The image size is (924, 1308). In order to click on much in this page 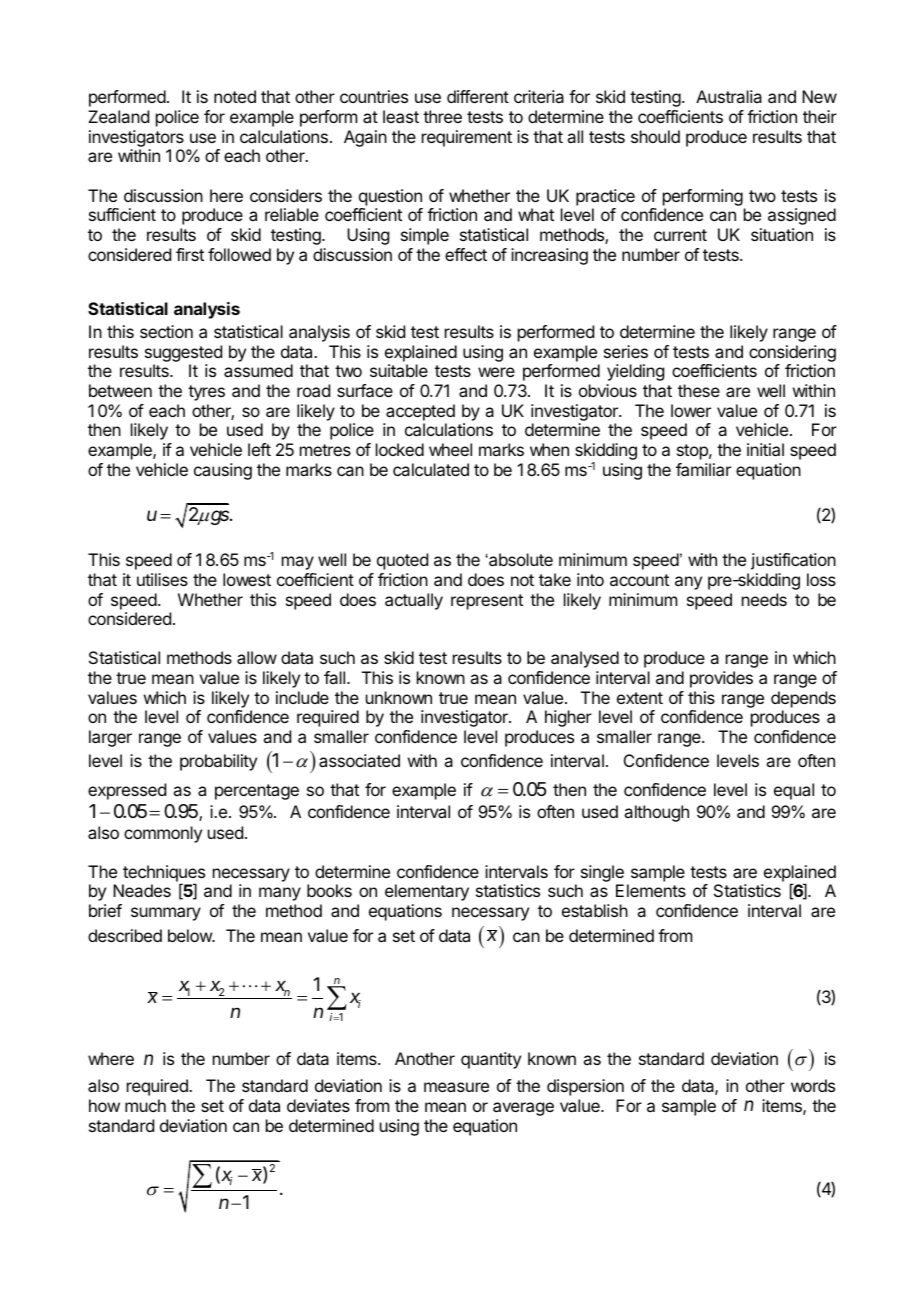, I will do `click(145, 1105)`.
